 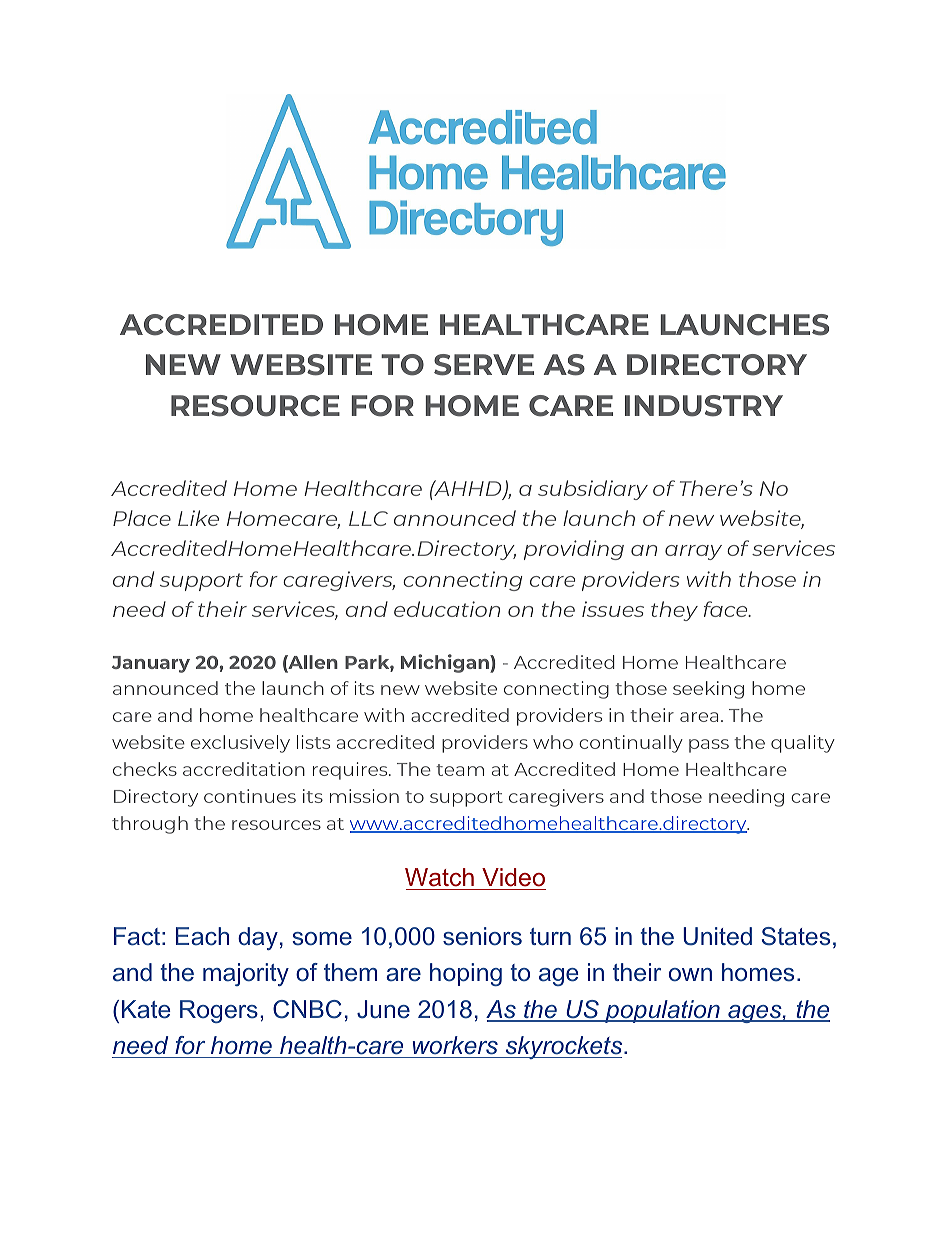 What do you see at coordinates (717, 936) in the image?
I see `United` at bounding box center [717, 936].
